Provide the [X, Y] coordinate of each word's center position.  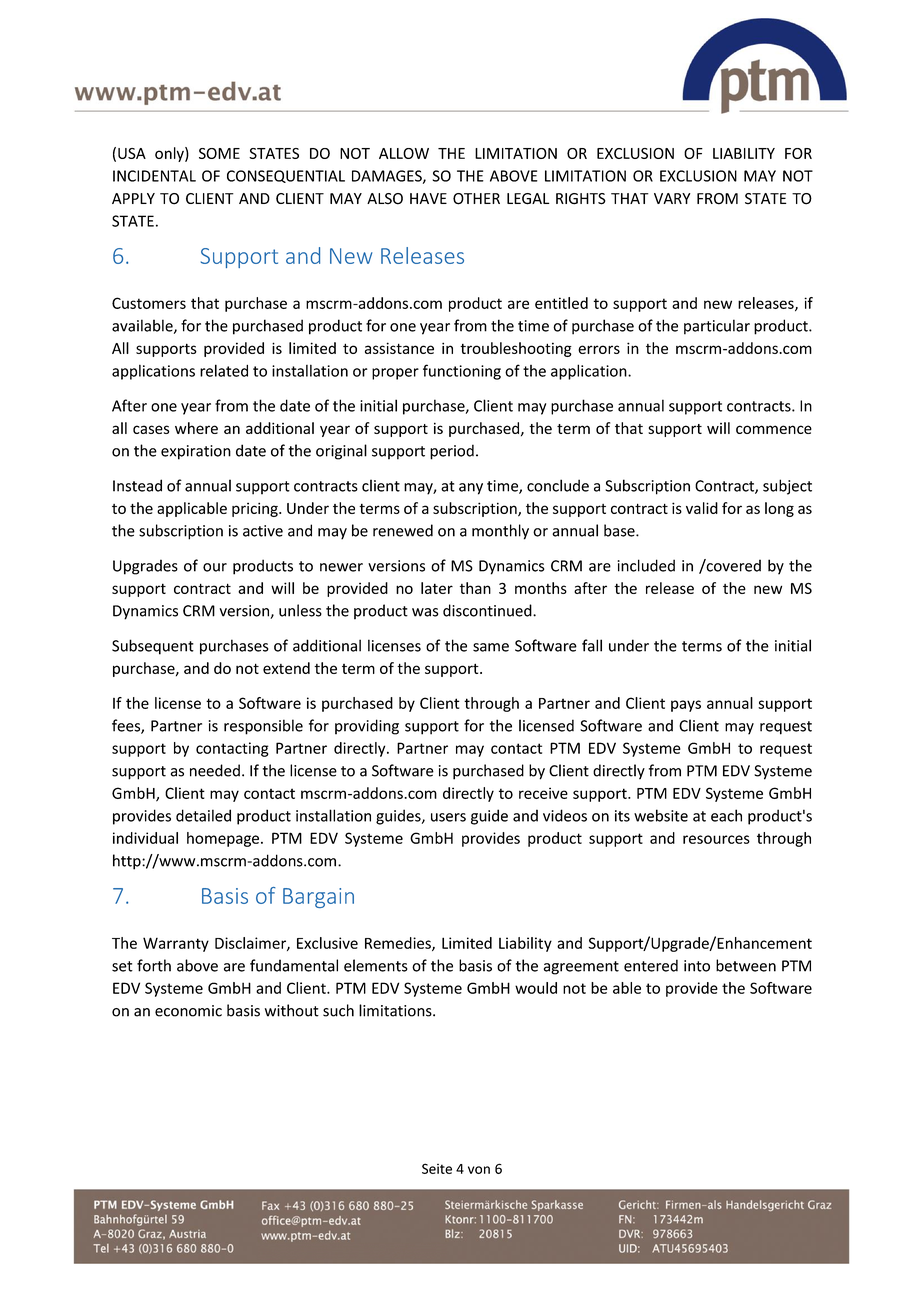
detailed [203, 815]
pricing [256, 509]
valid [702, 508]
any [471, 489]
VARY [672, 198]
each [726, 815]
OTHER [476, 199]
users [448, 817]
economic [188, 1011]
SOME [219, 153]
